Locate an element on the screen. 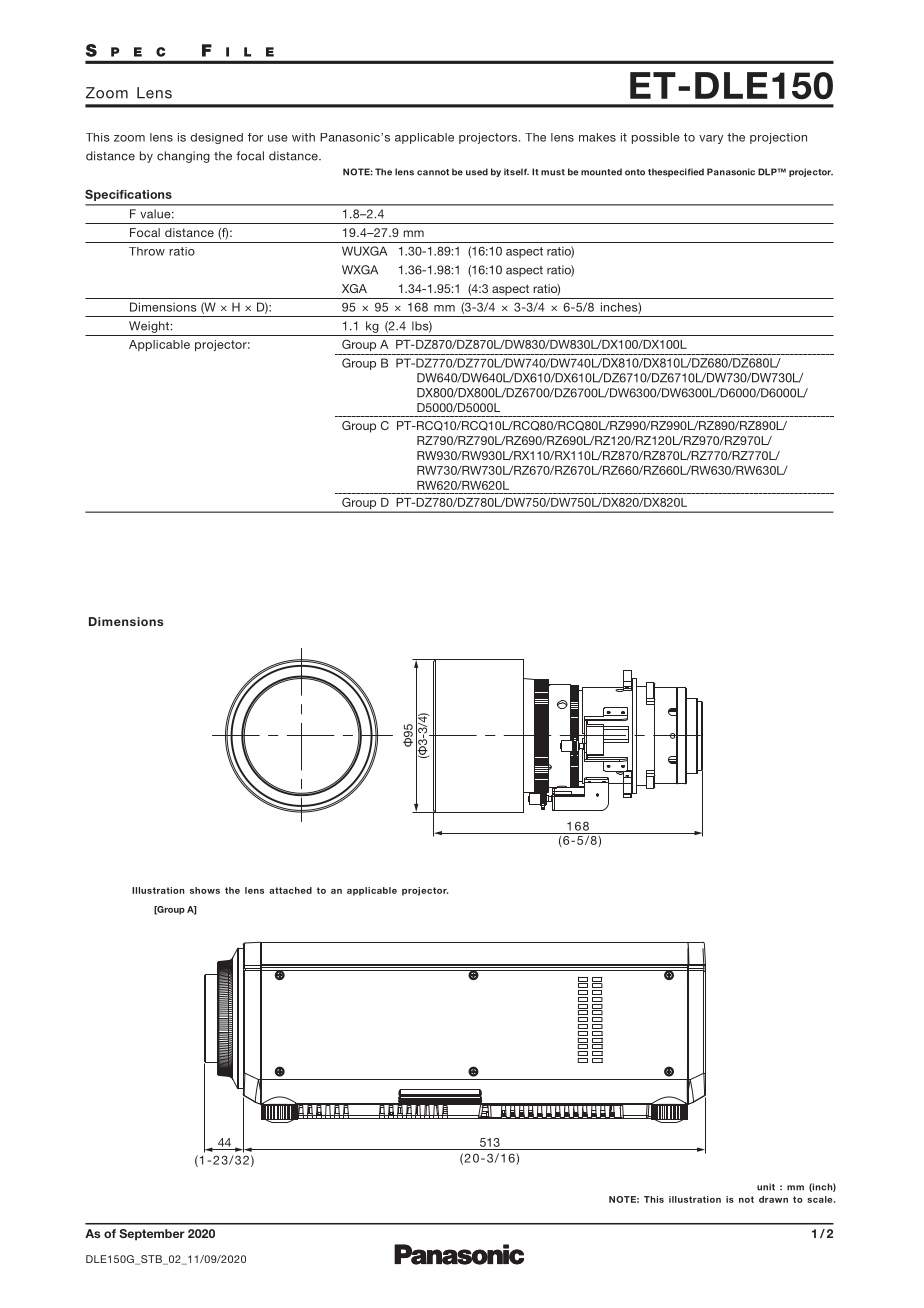 Image resolution: width=924 pixels, height=1308 pixels. changing is located at coordinates (183, 157).
